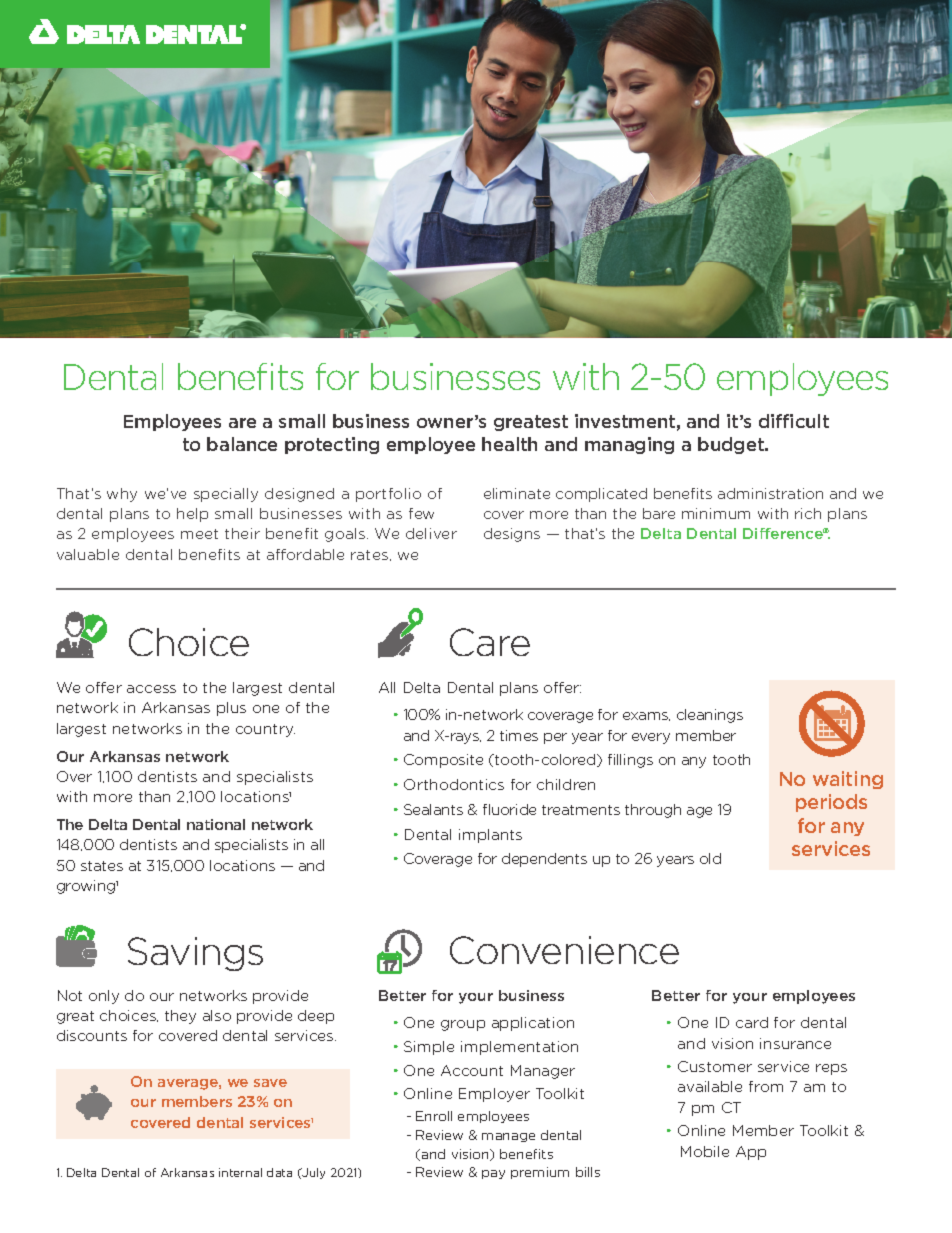 Image resolution: width=952 pixels, height=1233 pixels. Describe the element at coordinates (752, 1022) in the page. I see `card` at that location.
